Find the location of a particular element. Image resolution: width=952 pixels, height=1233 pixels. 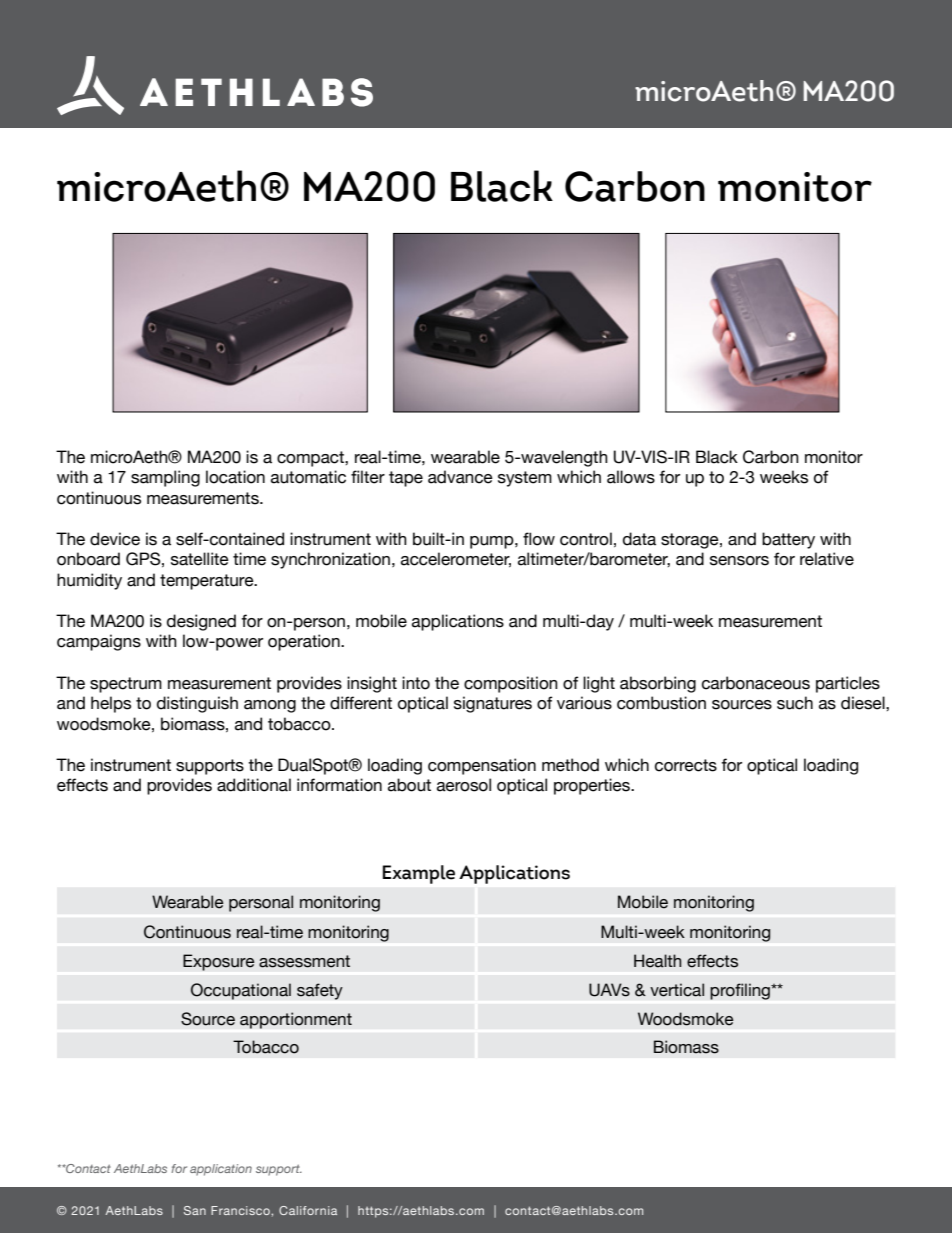

San is located at coordinates (195, 1210).
